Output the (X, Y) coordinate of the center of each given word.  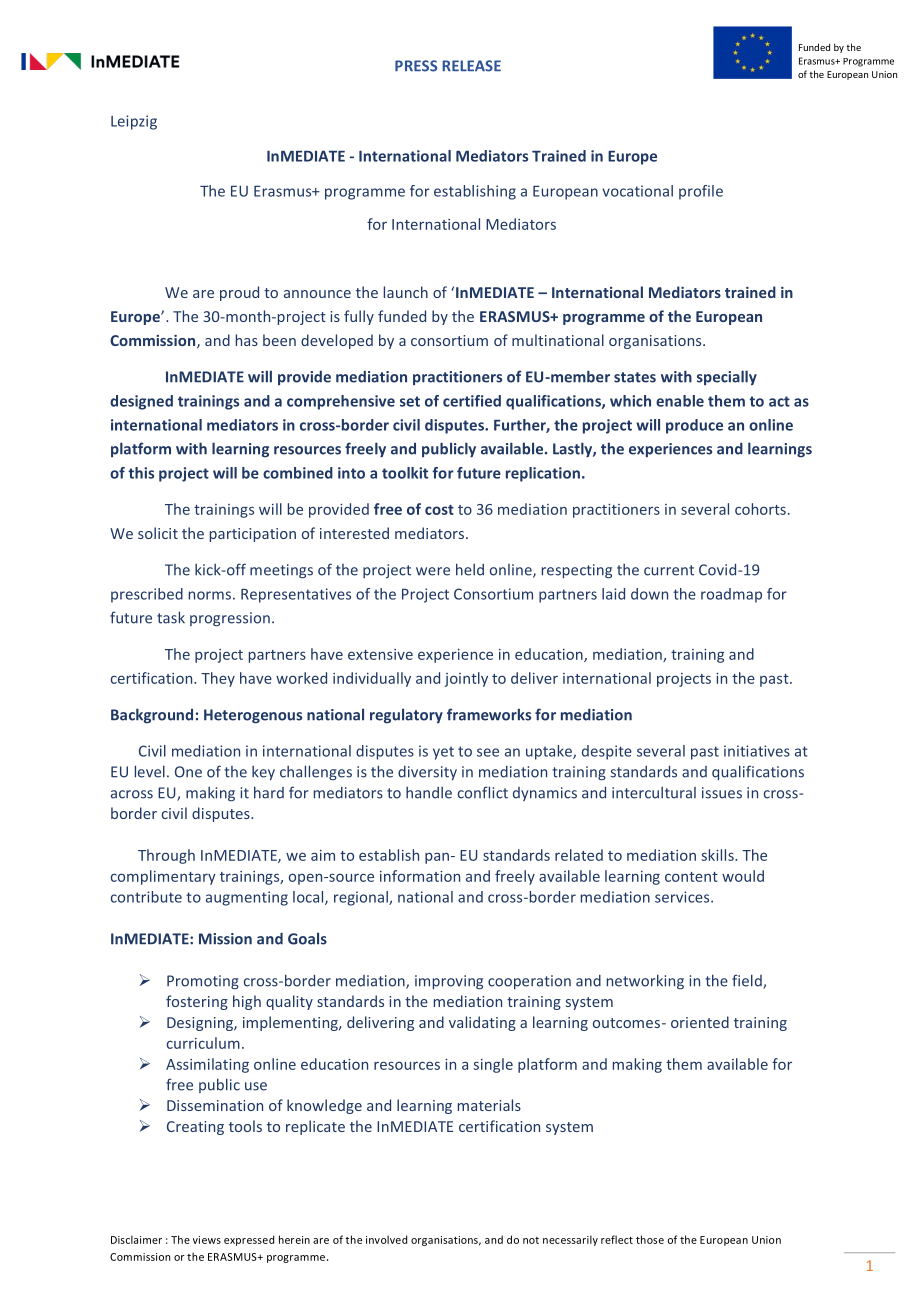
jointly (466, 679)
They (218, 679)
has (247, 340)
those (650, 1239)
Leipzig (134, 122)
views (207, 1240)
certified (472, 401)
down (649, 594)
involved (386, 1239)
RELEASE (471, 66)
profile (701, 192)
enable (680, 401)
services (683, 897)
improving (449, 982)
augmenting (247, 898)
